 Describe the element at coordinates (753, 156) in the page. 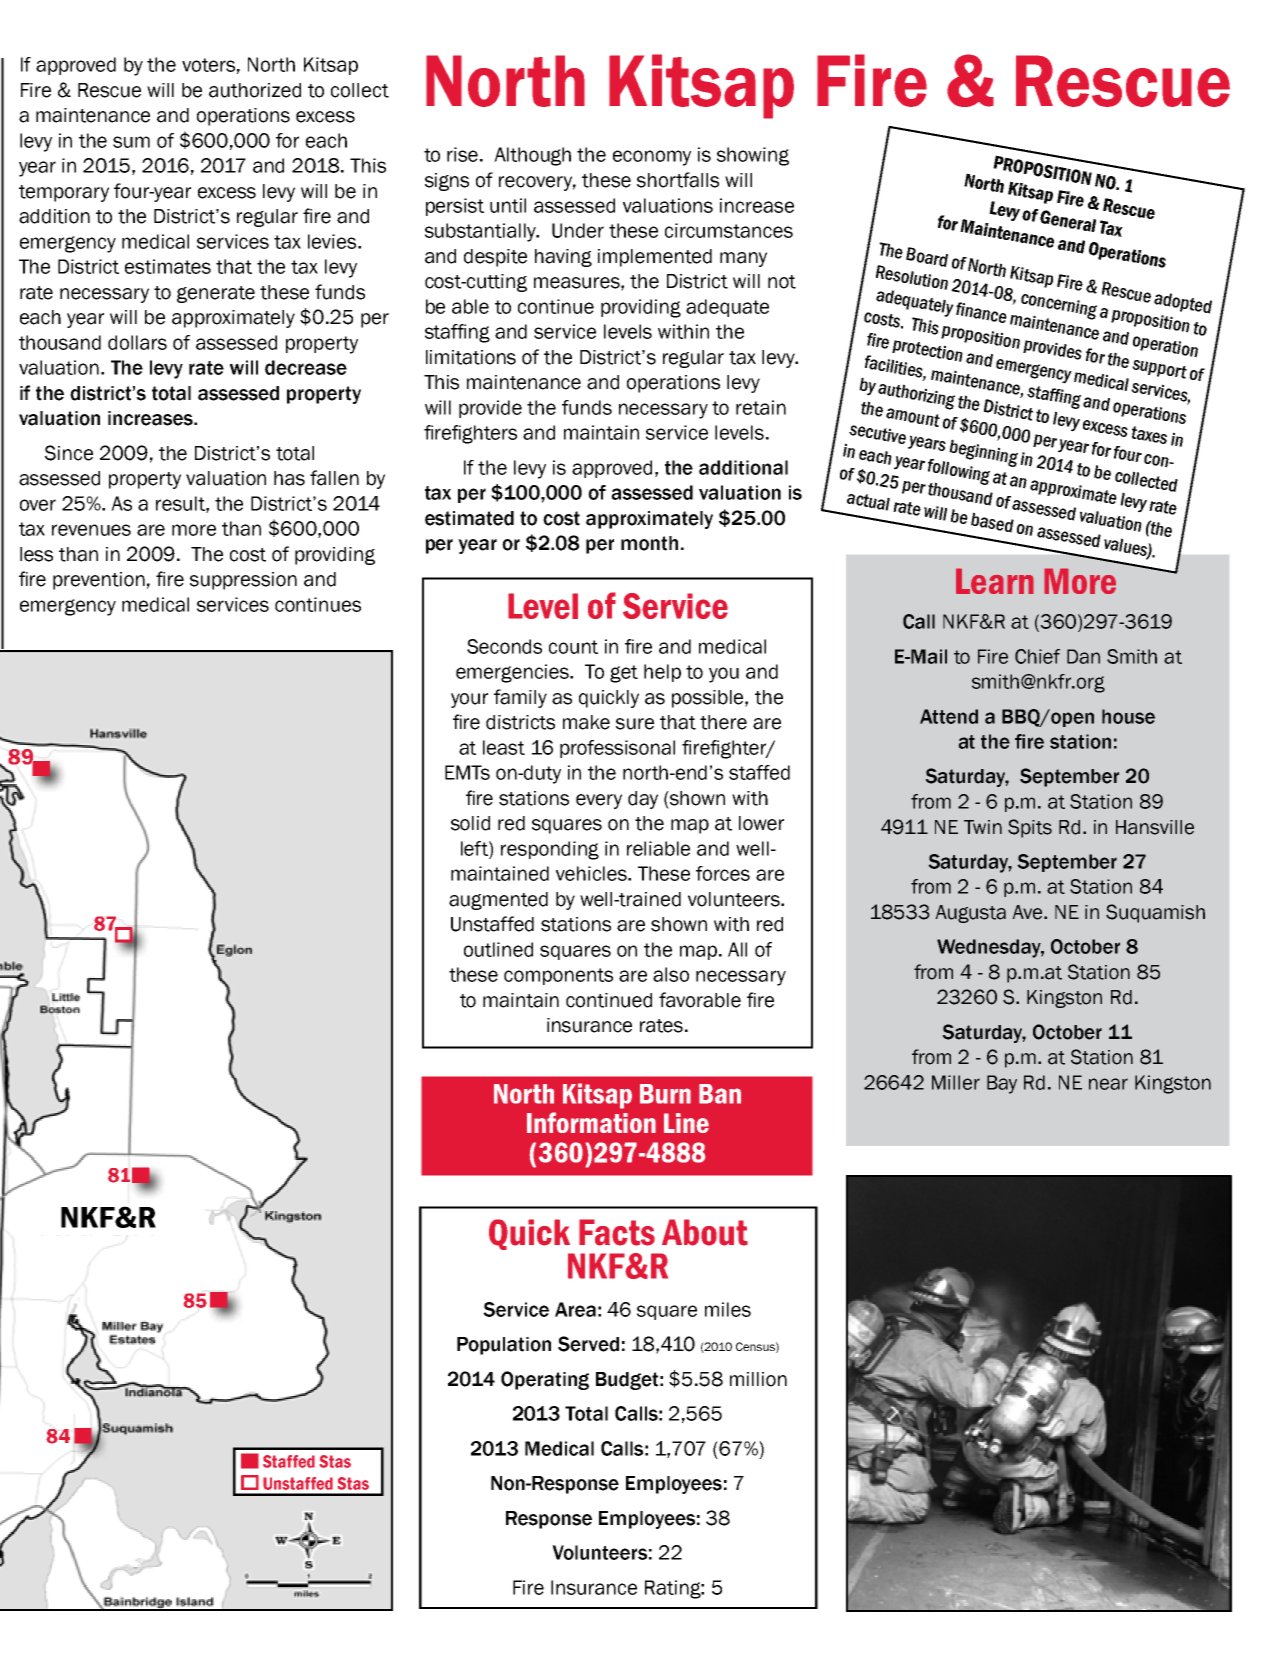

I see `showing` at that location.
